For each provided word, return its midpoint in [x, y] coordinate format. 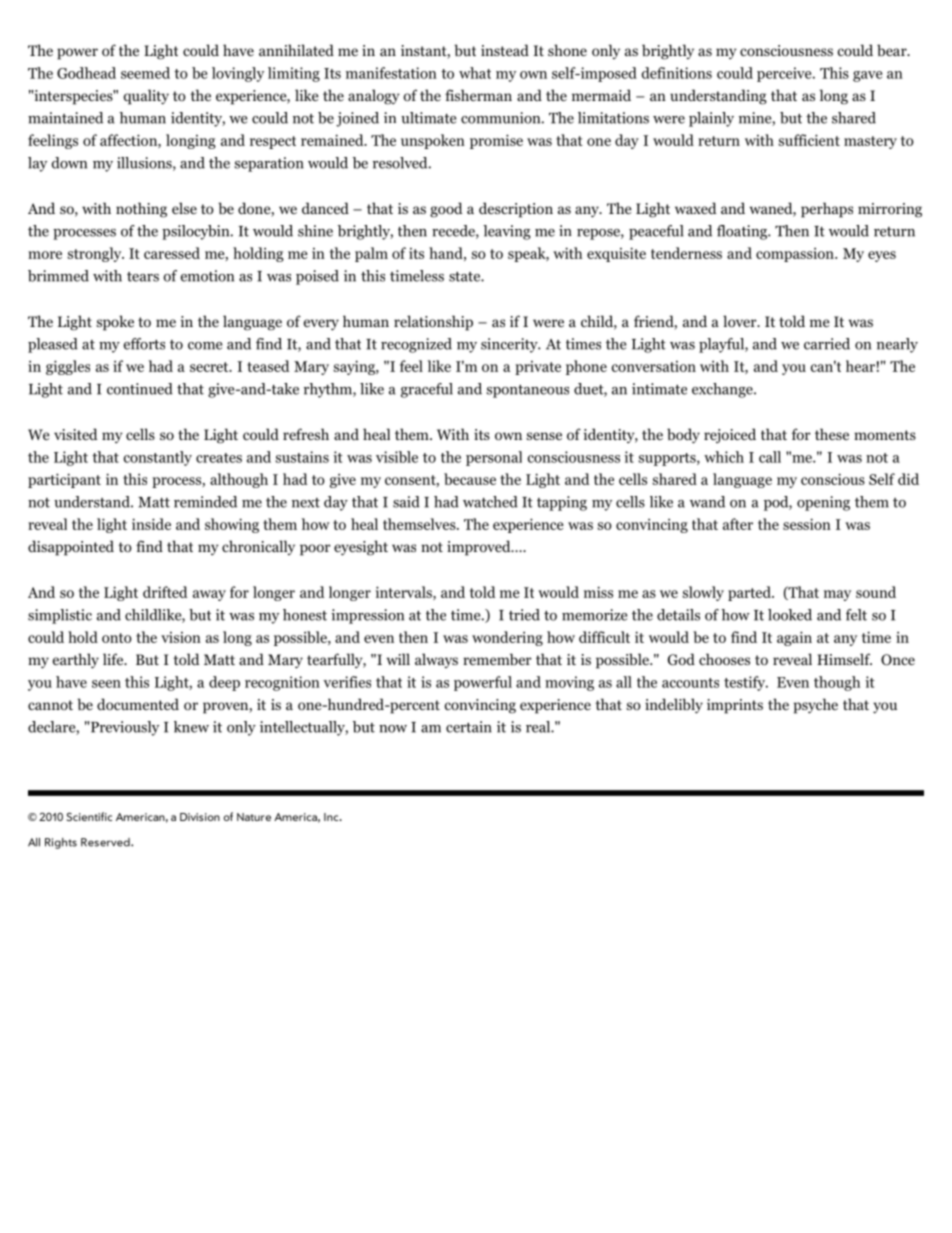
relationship [433, 323]
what [475, 73]
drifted [165, 592]
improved [480, 548]
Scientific [89, 816]
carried [827, 344]
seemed [145, 73]
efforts [144, 344]
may [837, 595]
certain [469, 727]
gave [867, 76]
